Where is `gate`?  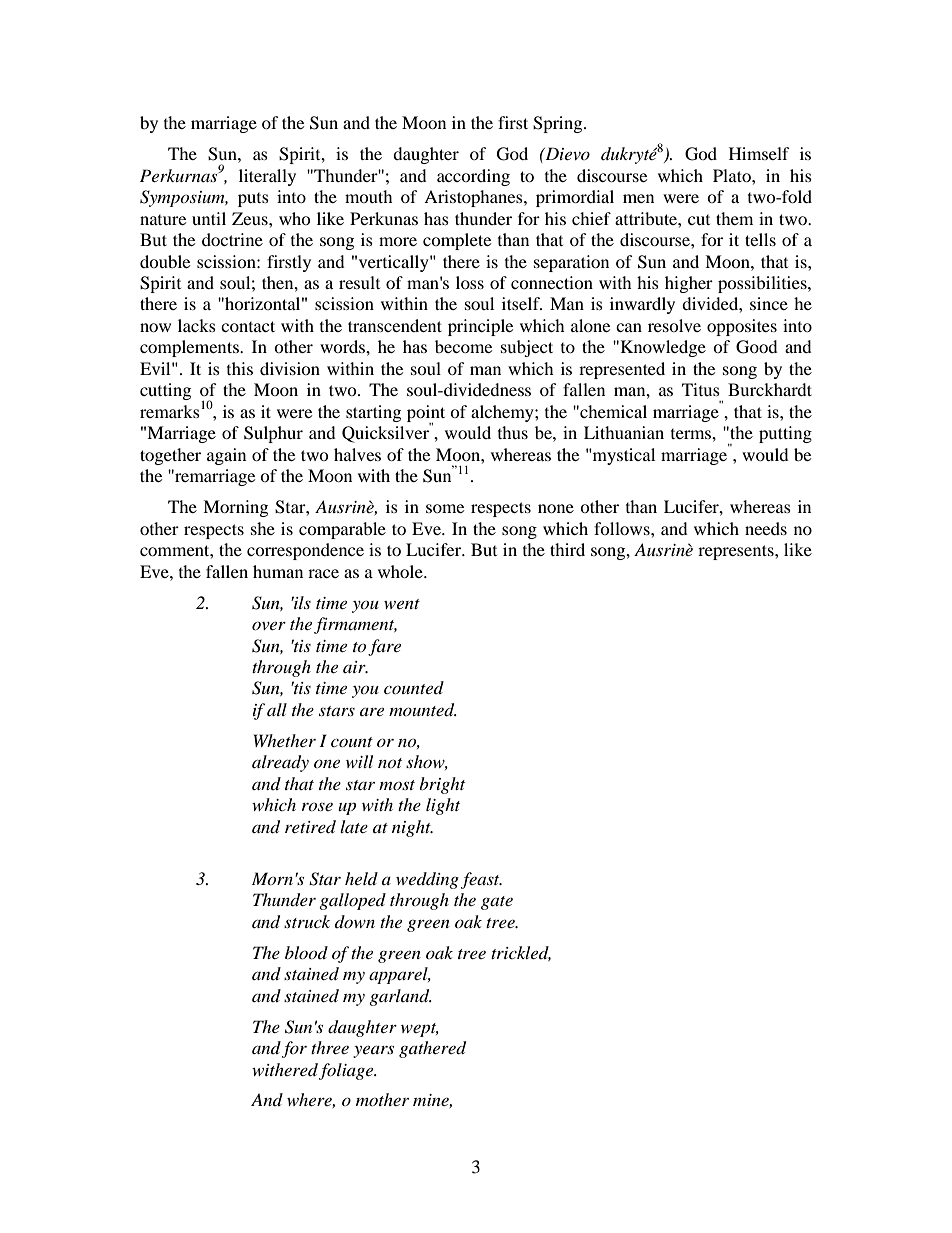 gate is located at coordinates (497, 903).
